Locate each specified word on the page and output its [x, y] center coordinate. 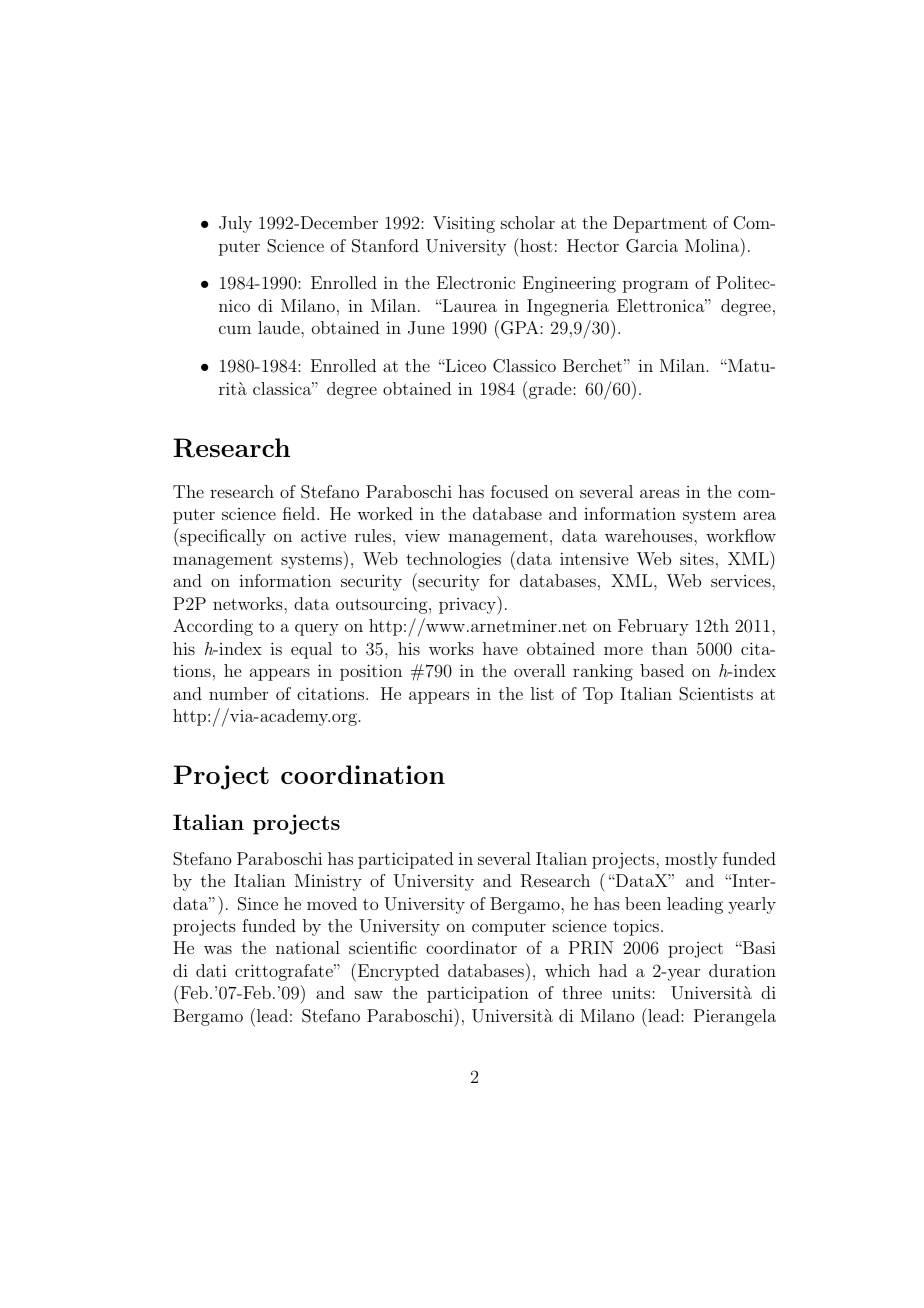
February [653, 627]
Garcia [652, 246]
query [317, 629]
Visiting [464, 224]
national [308, 947]
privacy [468, 605]
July [235, 224]
